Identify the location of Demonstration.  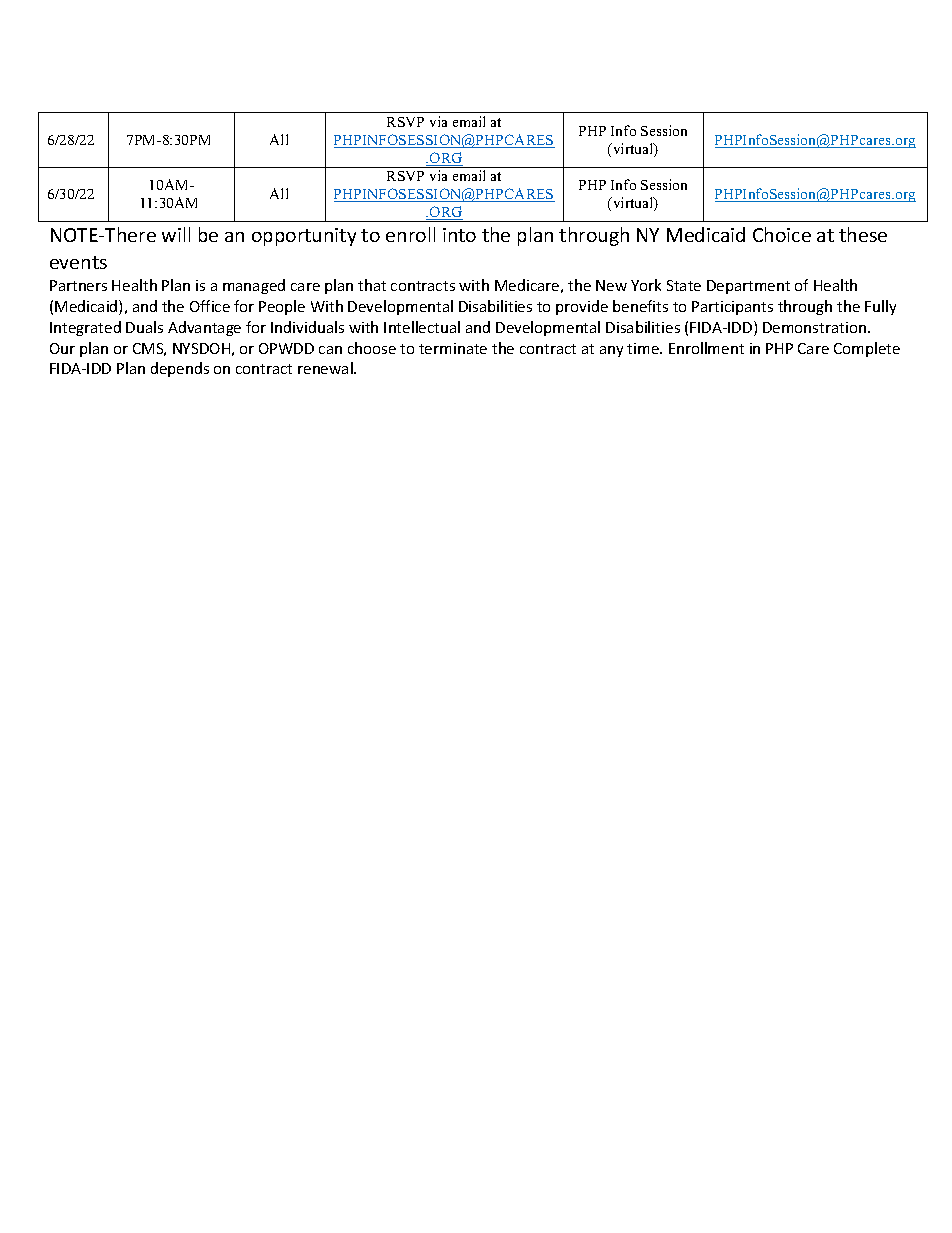
(816, 327).
